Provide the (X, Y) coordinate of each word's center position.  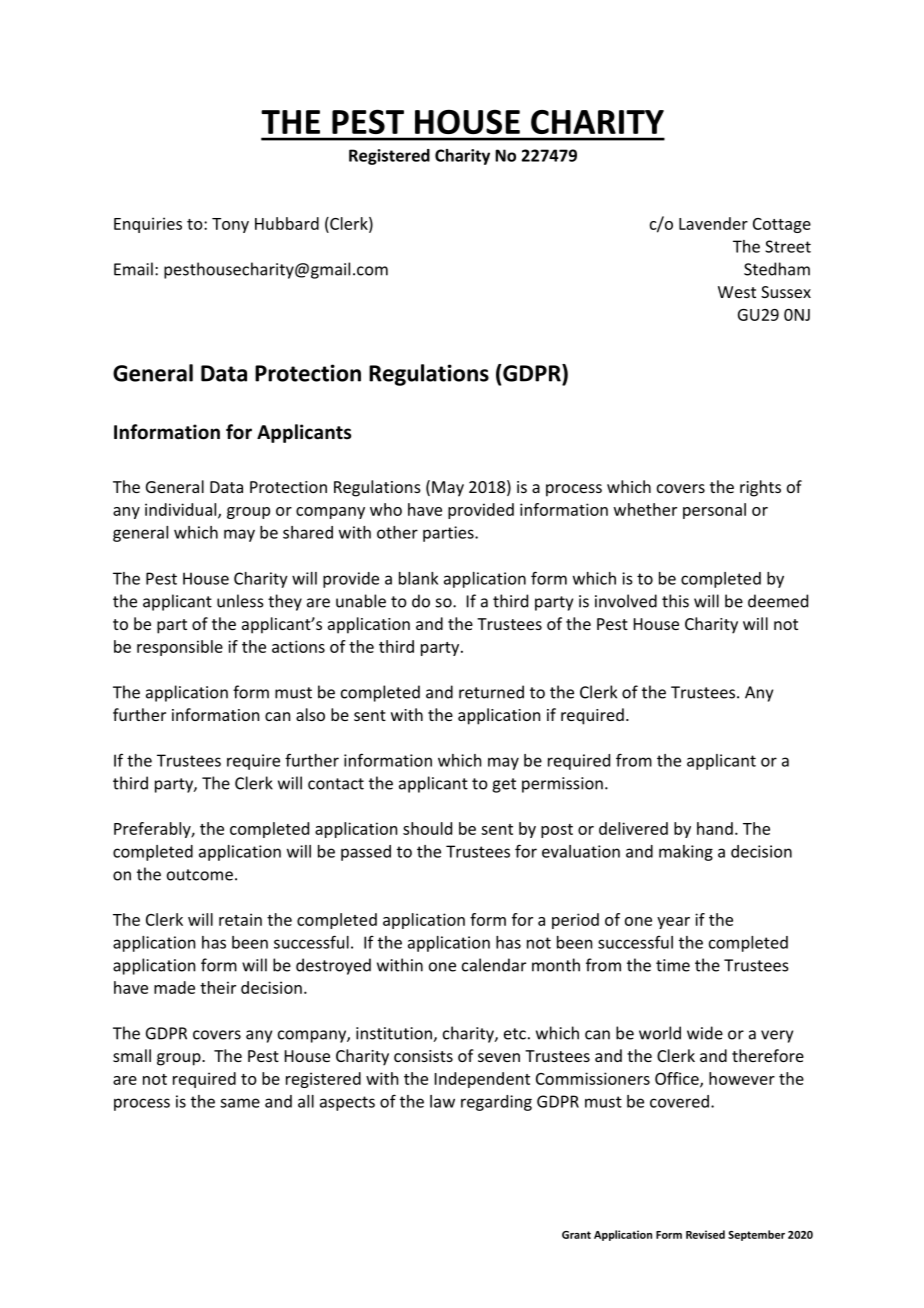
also (310, 714)
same (240, 1103)
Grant (576, 1235)
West (737, 292)
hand (715, 828)
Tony (230, 225)
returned (491, 692)
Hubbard (287, 223)
